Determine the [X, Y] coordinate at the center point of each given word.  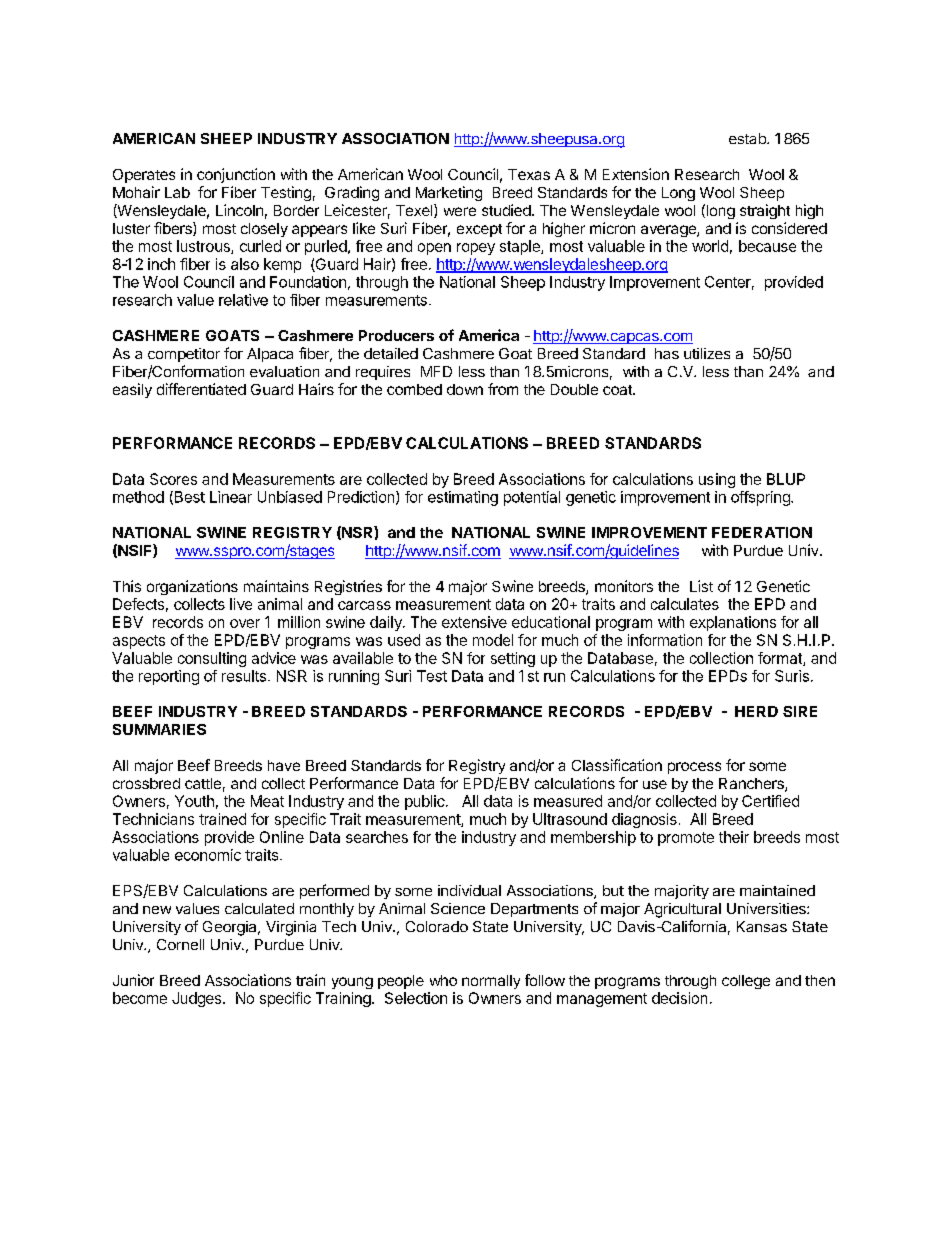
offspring [761, 498]
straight [765, 211]
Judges [198, 999]
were [460, 211]
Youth [194, 801]
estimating [463, 498]
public [426, 802]
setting [513, 659]
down [465, 389]
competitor [184, 355]
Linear [231, 497]
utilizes [707, 353]
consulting [212, 659]
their [734, 837]
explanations [733, 623]
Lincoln [239, 210]
